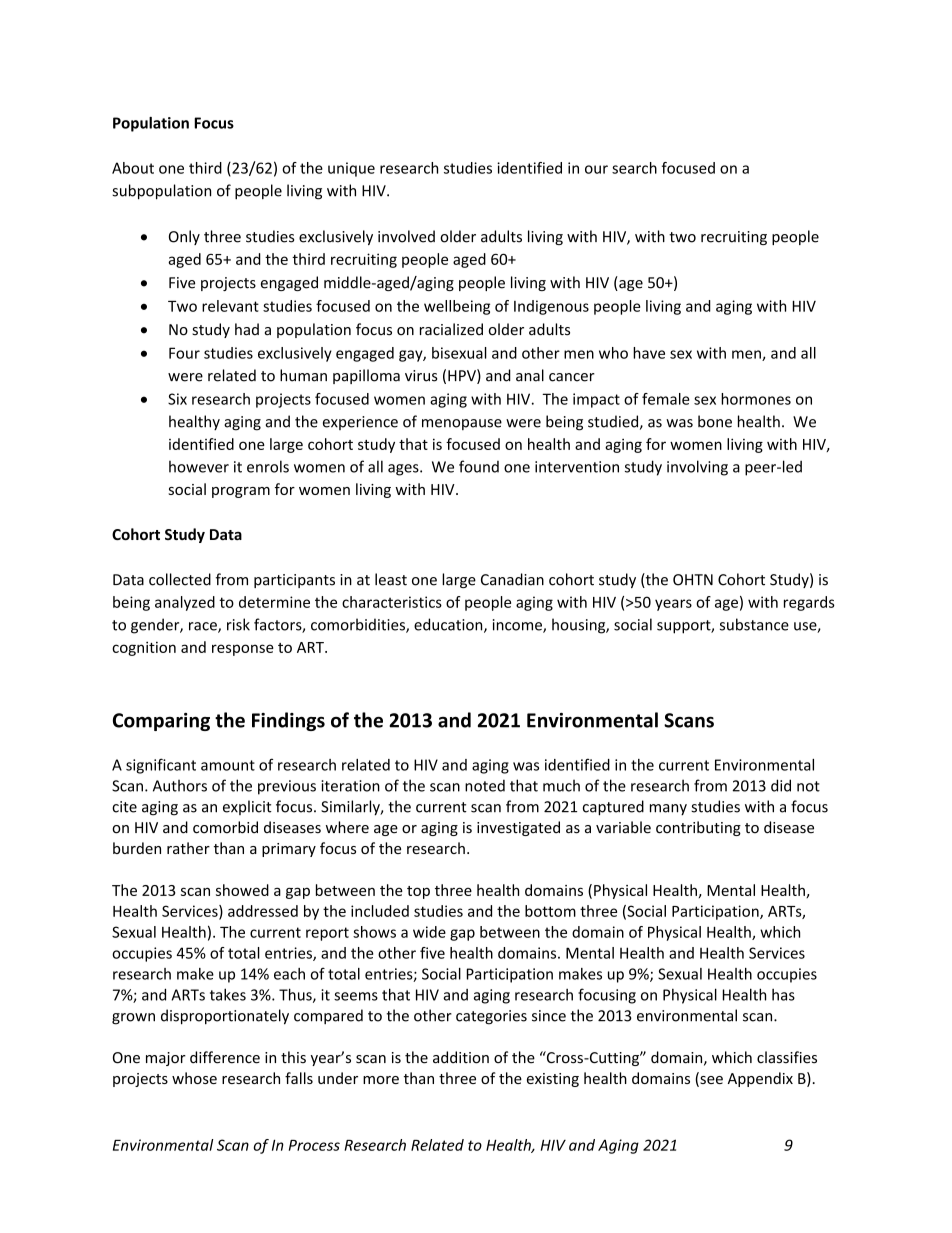 This screenshot has height=1233, width=952. I want to click on contributing, so click(698, 828).
